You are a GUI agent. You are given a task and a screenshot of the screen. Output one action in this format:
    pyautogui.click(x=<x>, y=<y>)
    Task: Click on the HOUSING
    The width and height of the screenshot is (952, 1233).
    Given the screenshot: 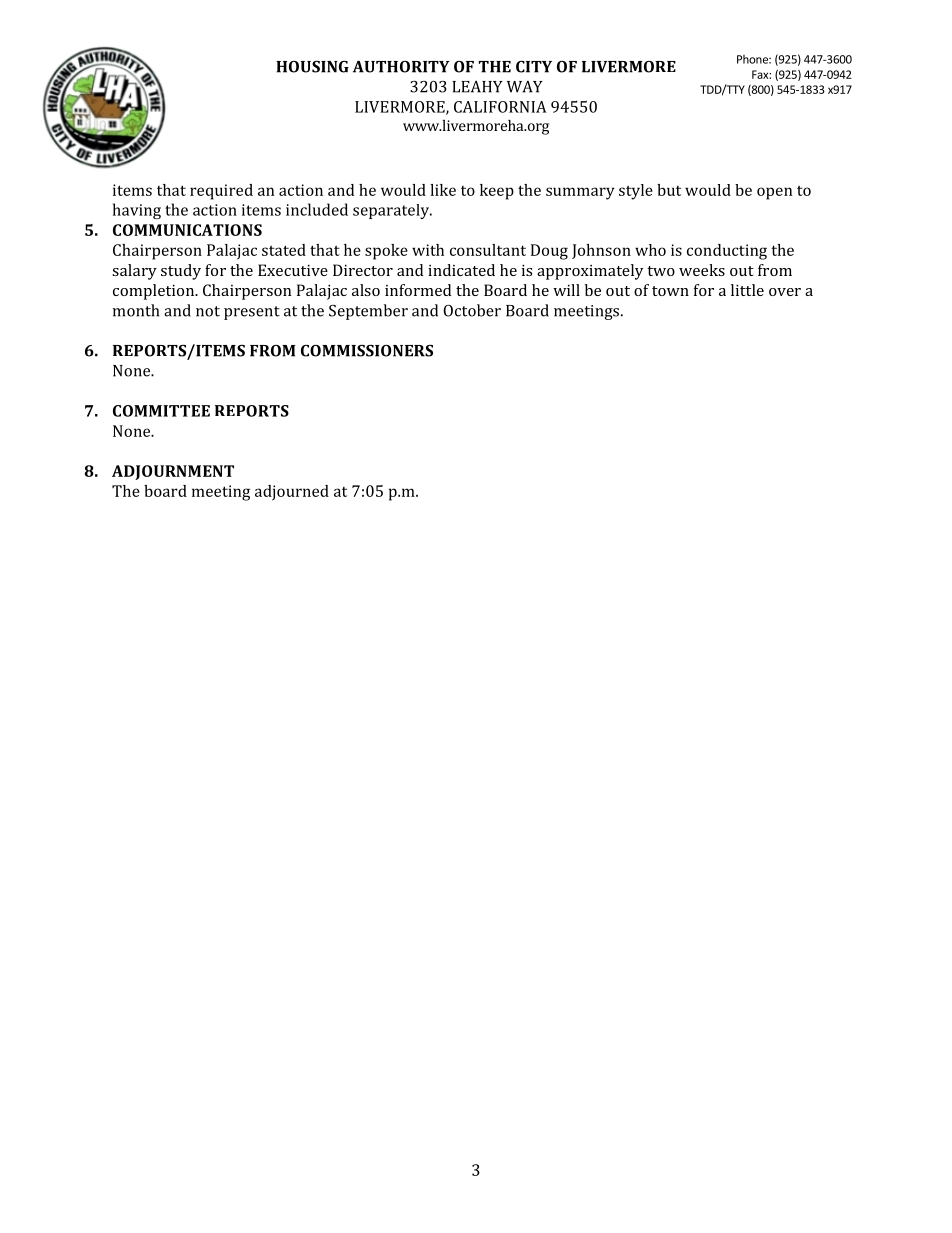 What is the action you would take?
    pyautogui.click(x=312, y=66)
